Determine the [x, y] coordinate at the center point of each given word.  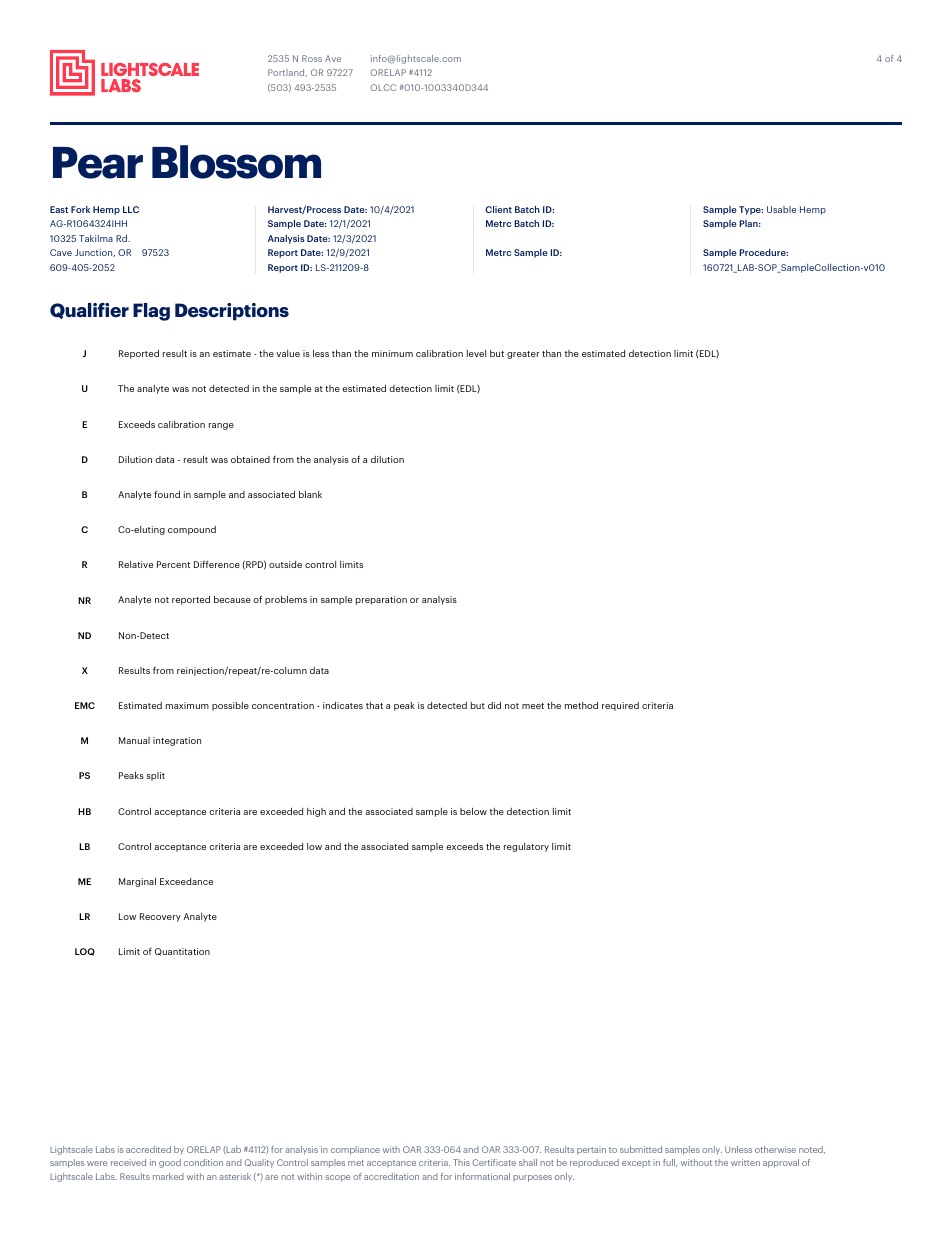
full [670, 1163]
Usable [781, 209]
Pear [98, 163]
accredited [148, 1149]
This [461, 1162]
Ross [312, 58]
